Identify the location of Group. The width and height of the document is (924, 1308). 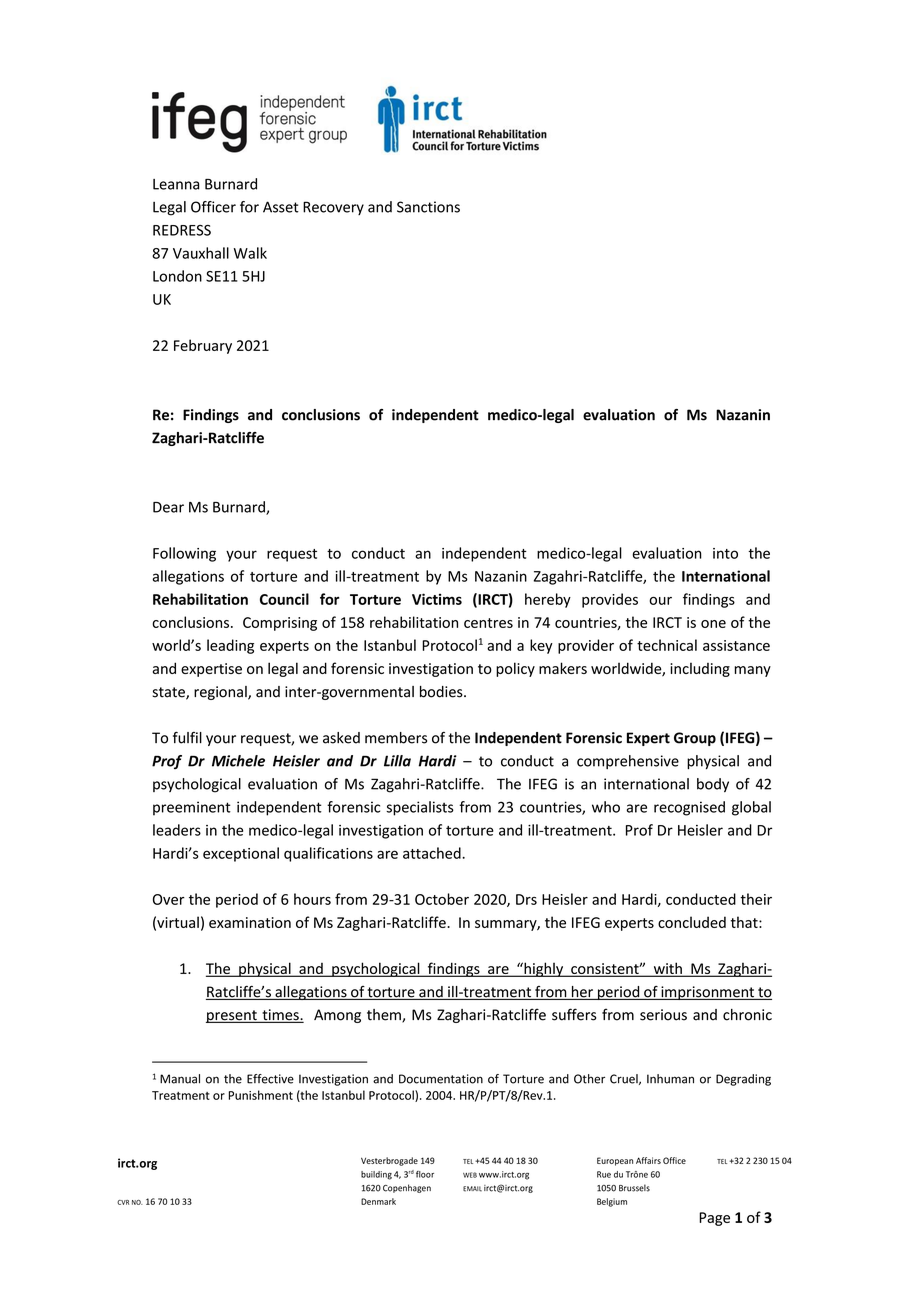
(695, 739).
